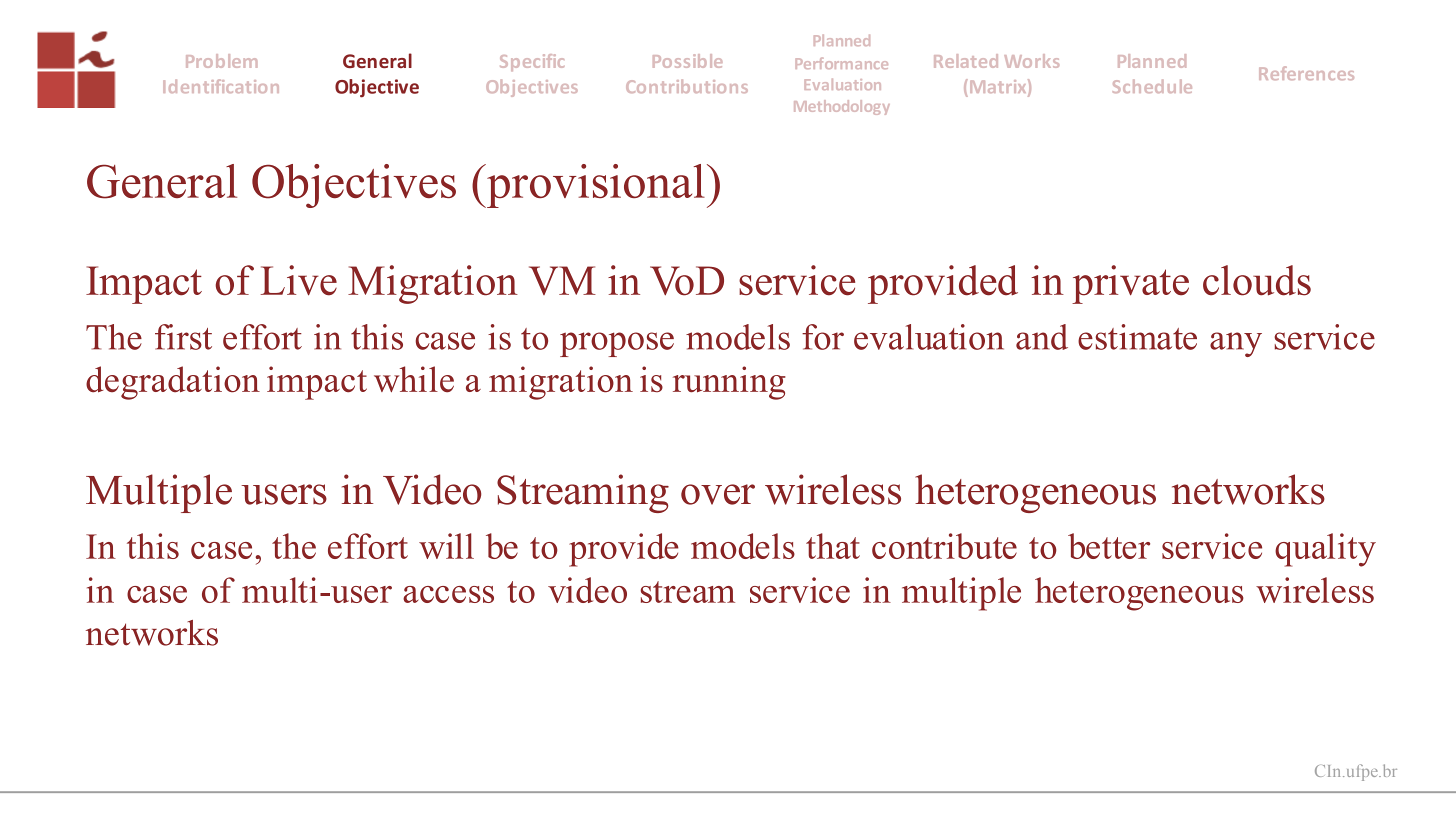 This document has height=819, width=1456. I want to click on first, so click(183, 337).
